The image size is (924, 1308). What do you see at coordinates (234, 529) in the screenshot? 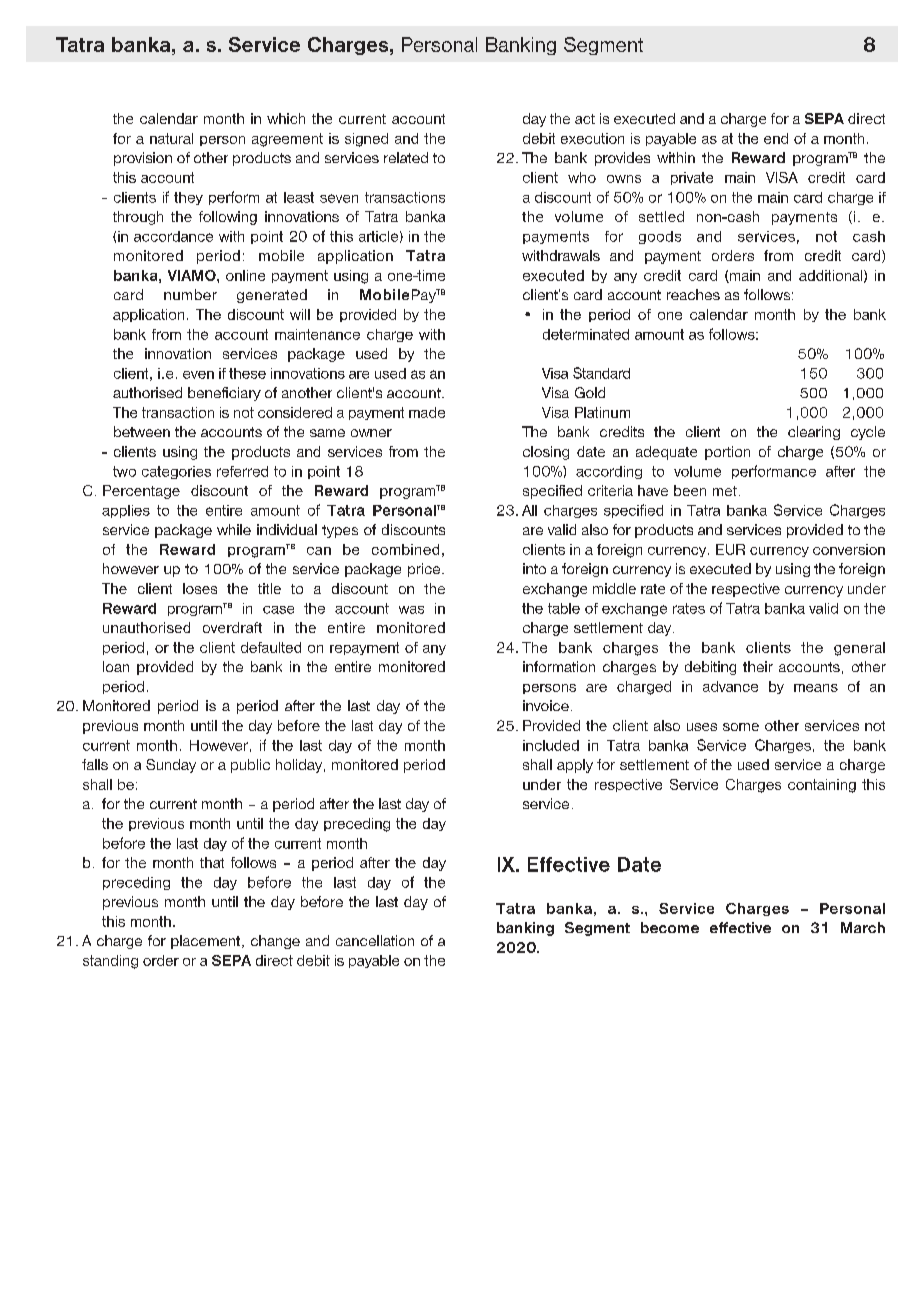
I see `while` at bounding box center [234, 529].
